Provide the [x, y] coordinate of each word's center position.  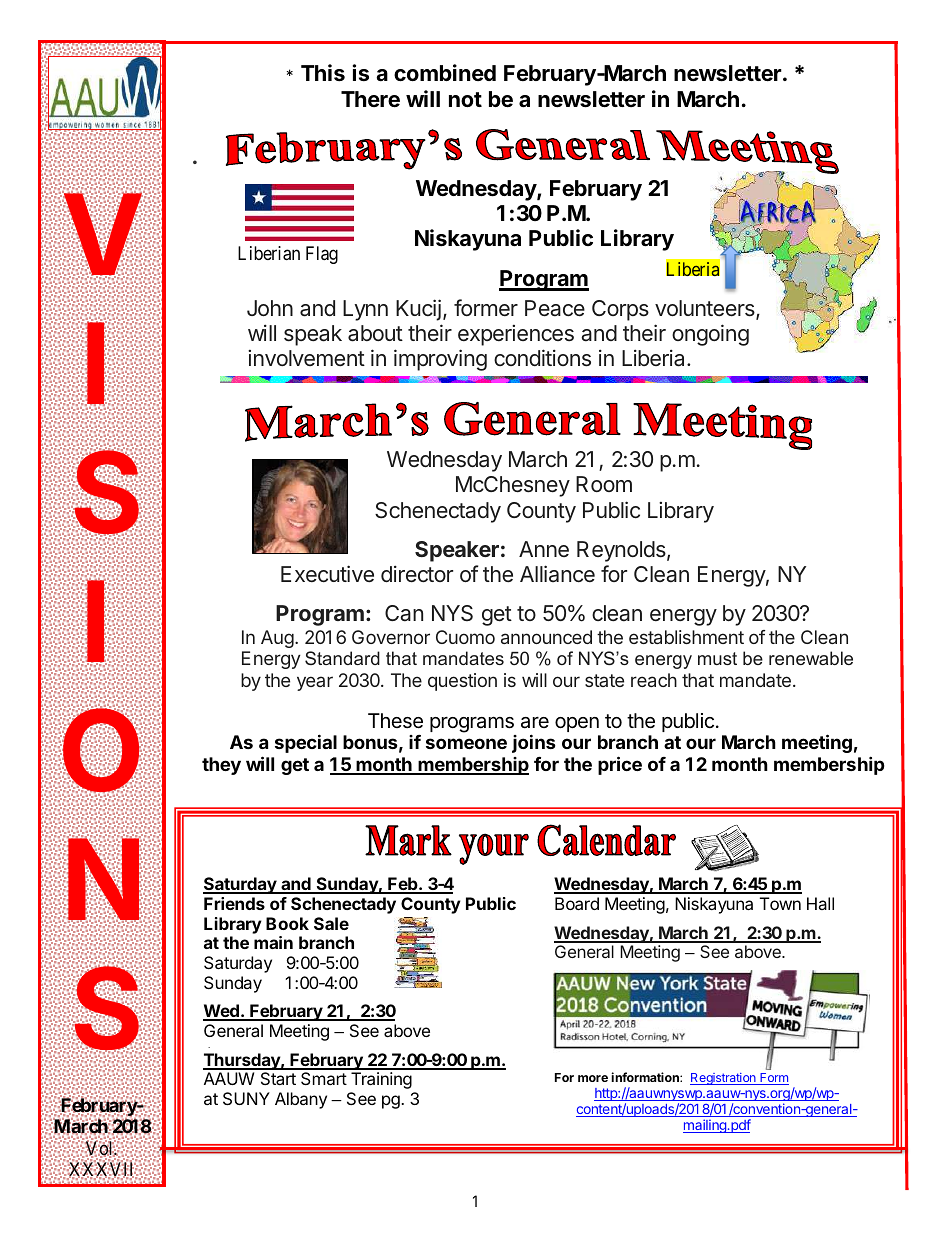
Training [381, 1080]
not [465, 99]
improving [440, 360]
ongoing [710, 335]
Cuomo [465, 637]
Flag [322, 255]
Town [780, 903]
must [717, 658]
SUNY [246, 1098]
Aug [277, 639]
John [270, 308]
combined [445, 73]
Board [577, 903]
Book [287, 923]
